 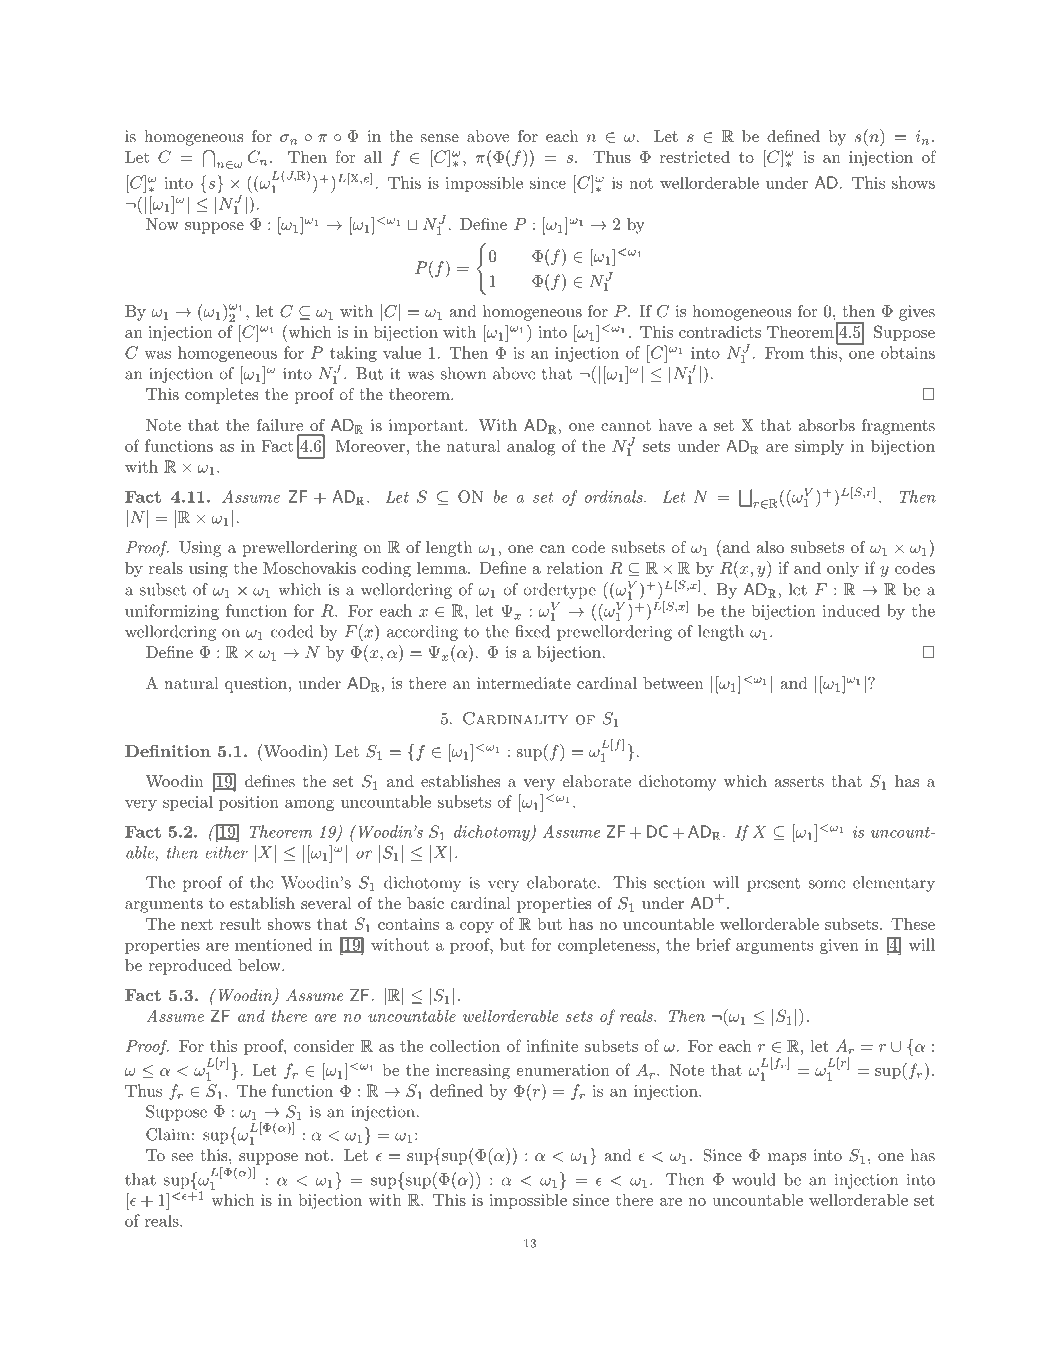 I want to click on question, so click(x=256, y=685).
